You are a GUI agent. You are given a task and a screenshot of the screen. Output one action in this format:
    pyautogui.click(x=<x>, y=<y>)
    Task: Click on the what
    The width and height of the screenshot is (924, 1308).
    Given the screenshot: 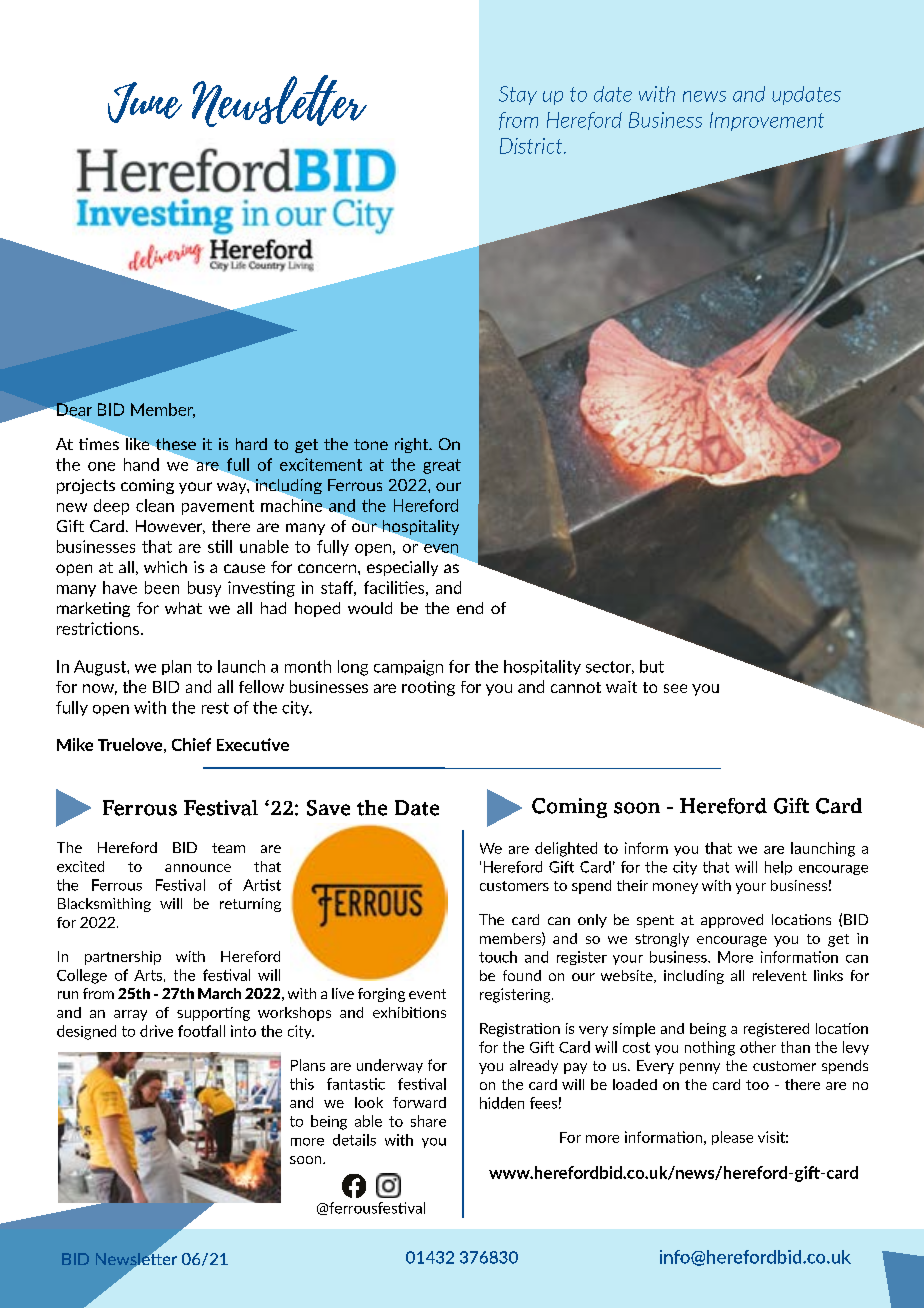 What is the action you would take?
    pyautogui.click(x=183, y=608)
